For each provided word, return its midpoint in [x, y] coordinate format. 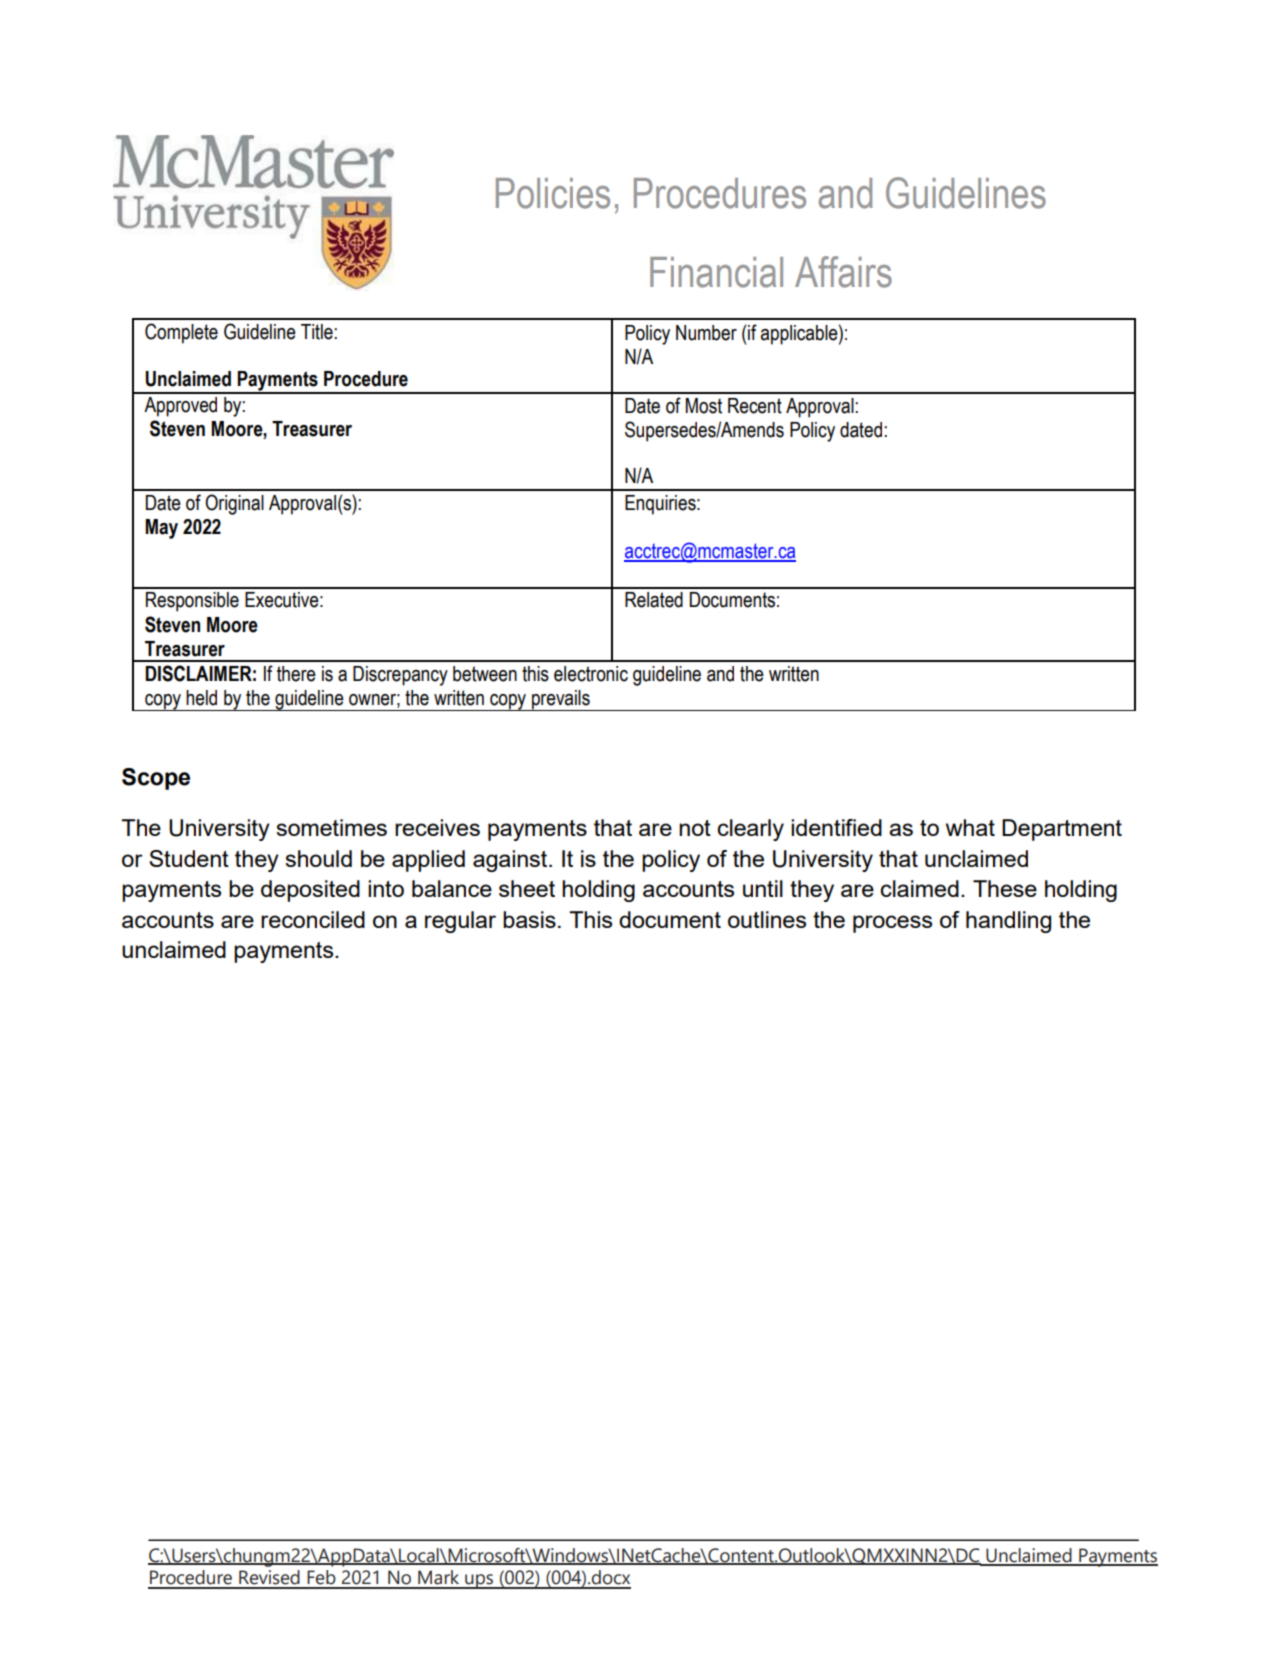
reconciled [313, 919]
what [970, 827]
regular [460, 922]
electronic [591, 674]
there [296, 674]
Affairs [843, 272]
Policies [553, 193]
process [892, 924]
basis [529, 919]
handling [1008, 922]
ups [479, 1581]
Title [318, 332]
